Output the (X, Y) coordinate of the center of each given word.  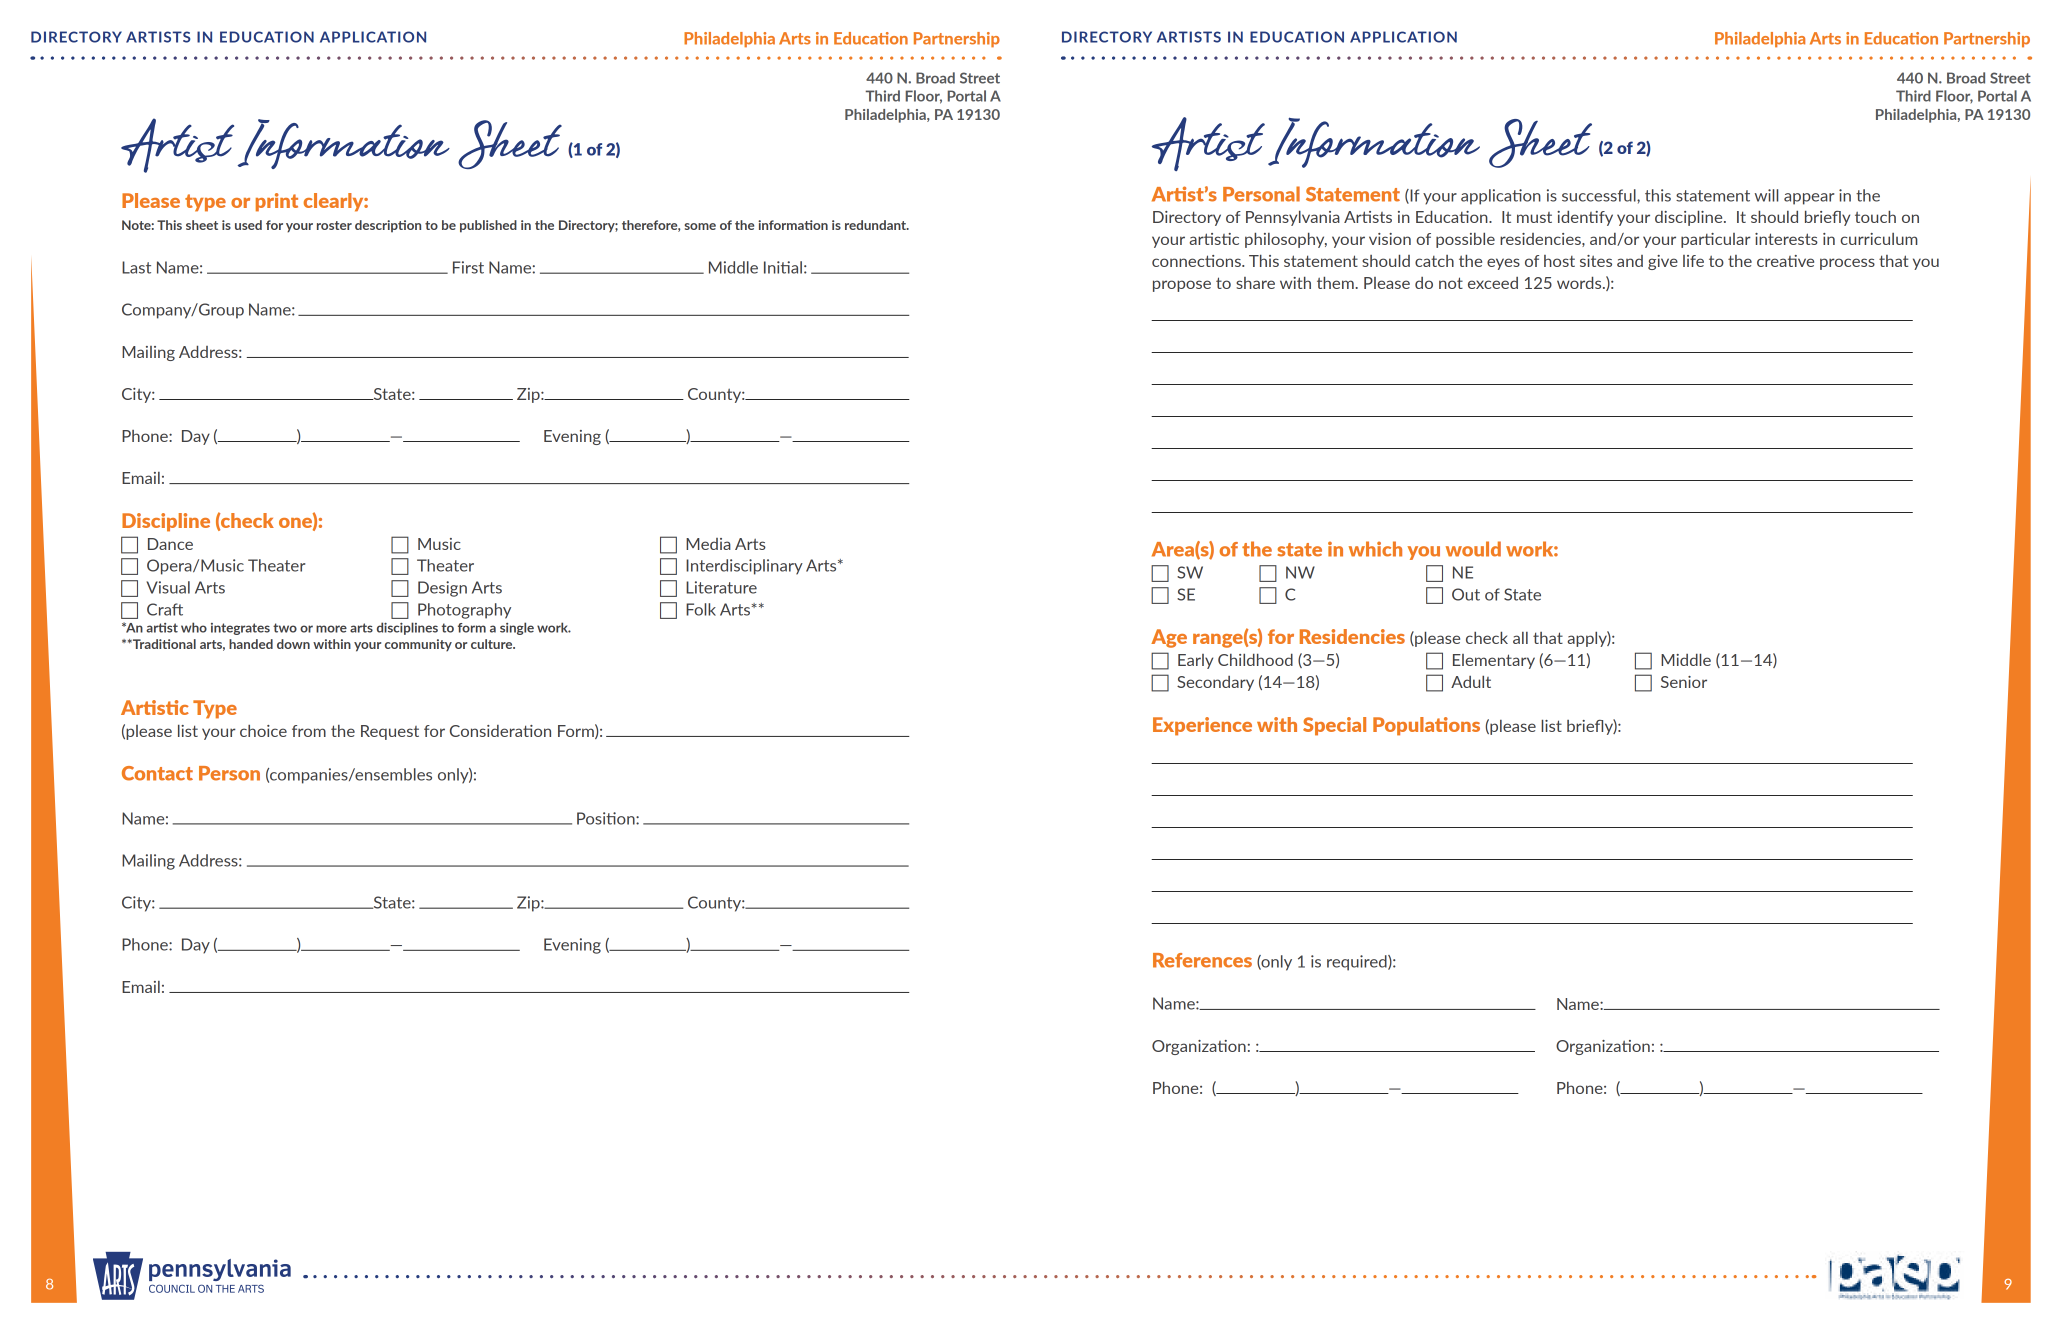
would (1473, 549)
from (309, 731)
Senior (1684, 682)
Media (708, 544)
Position (607, 818)
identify (1585, 218)
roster (334, 225)
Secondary (1215, 683)
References (1202, 960)
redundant (876, 225)
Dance (170, 544)
